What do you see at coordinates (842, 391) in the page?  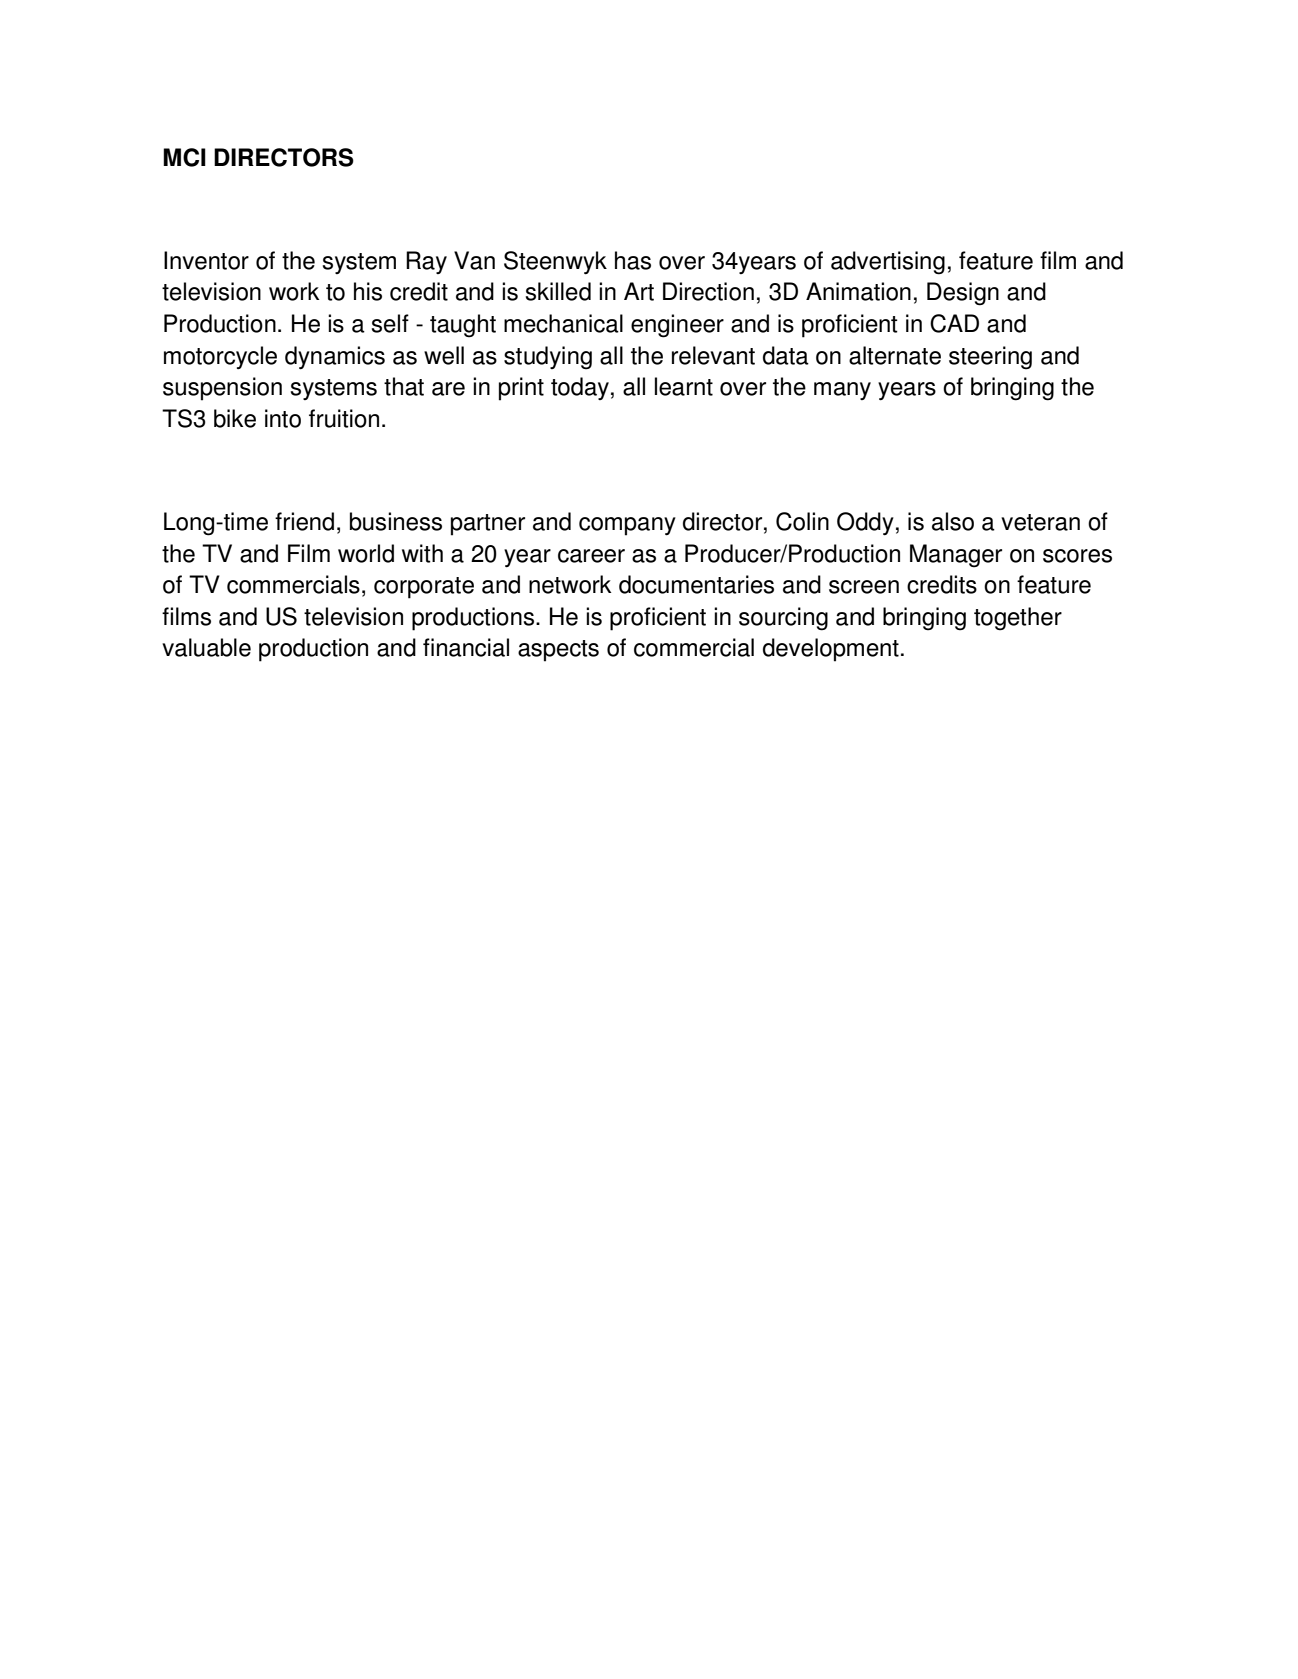 I see `many` at bounding box center [842, 391].
